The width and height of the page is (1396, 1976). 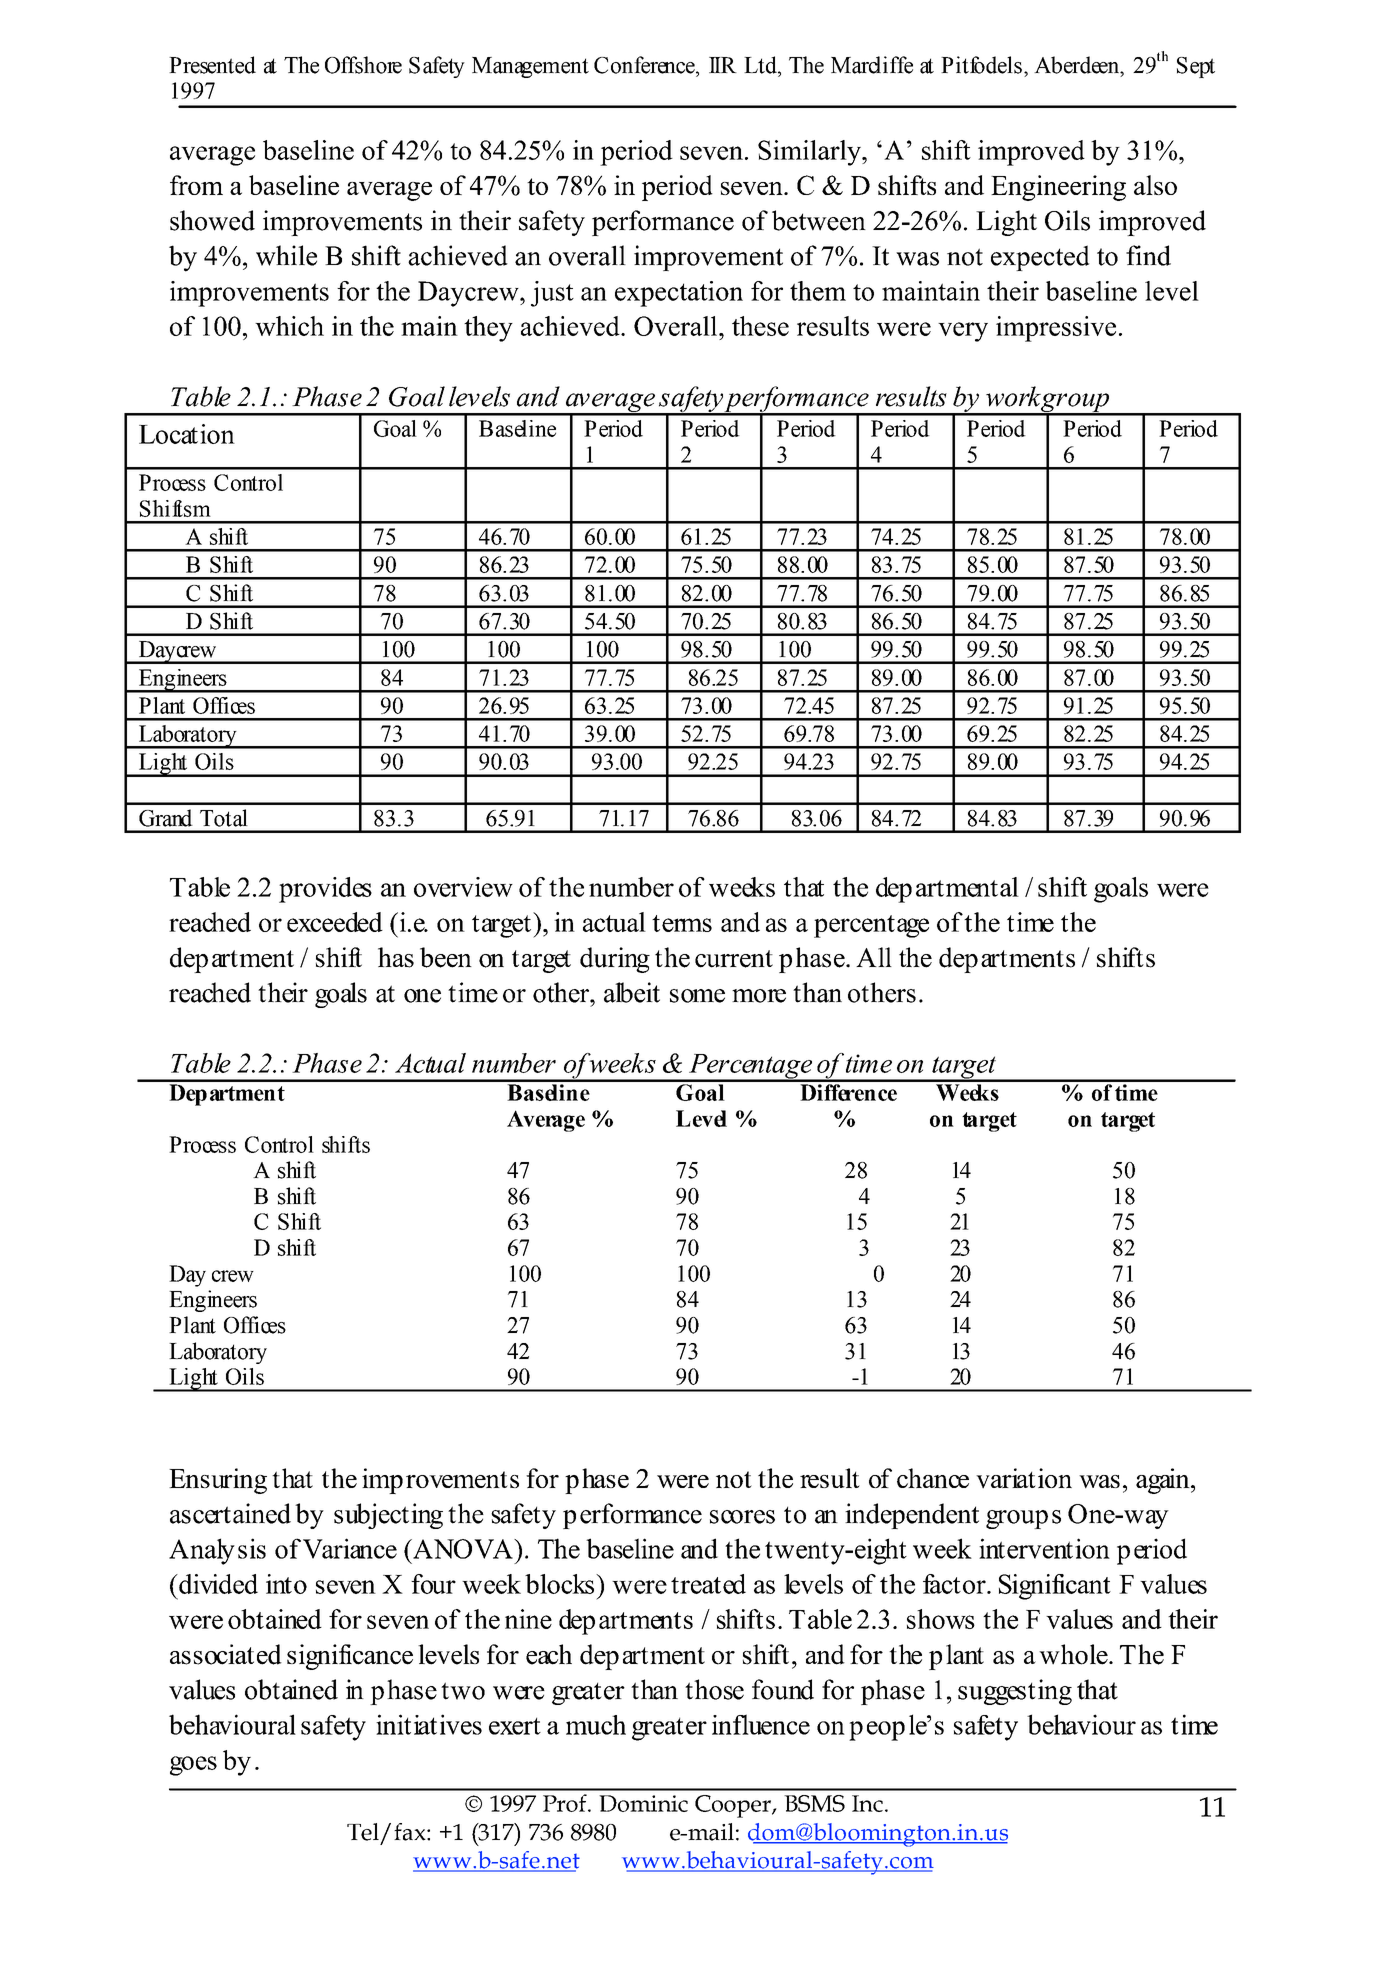 I want to click on goes, so click(x=193, y=1766).
